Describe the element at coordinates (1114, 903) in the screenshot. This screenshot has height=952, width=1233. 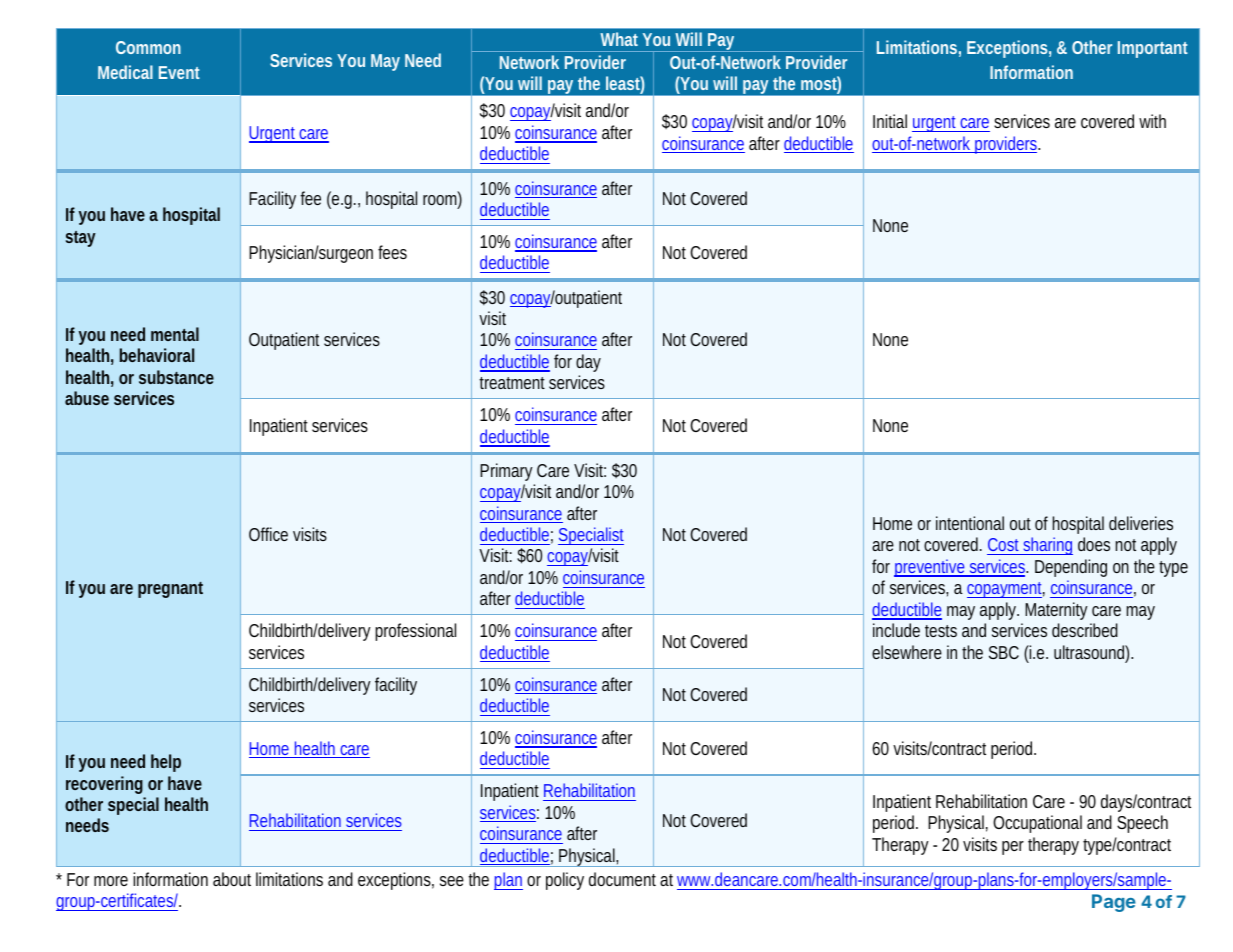
I see `Page` at that location.
